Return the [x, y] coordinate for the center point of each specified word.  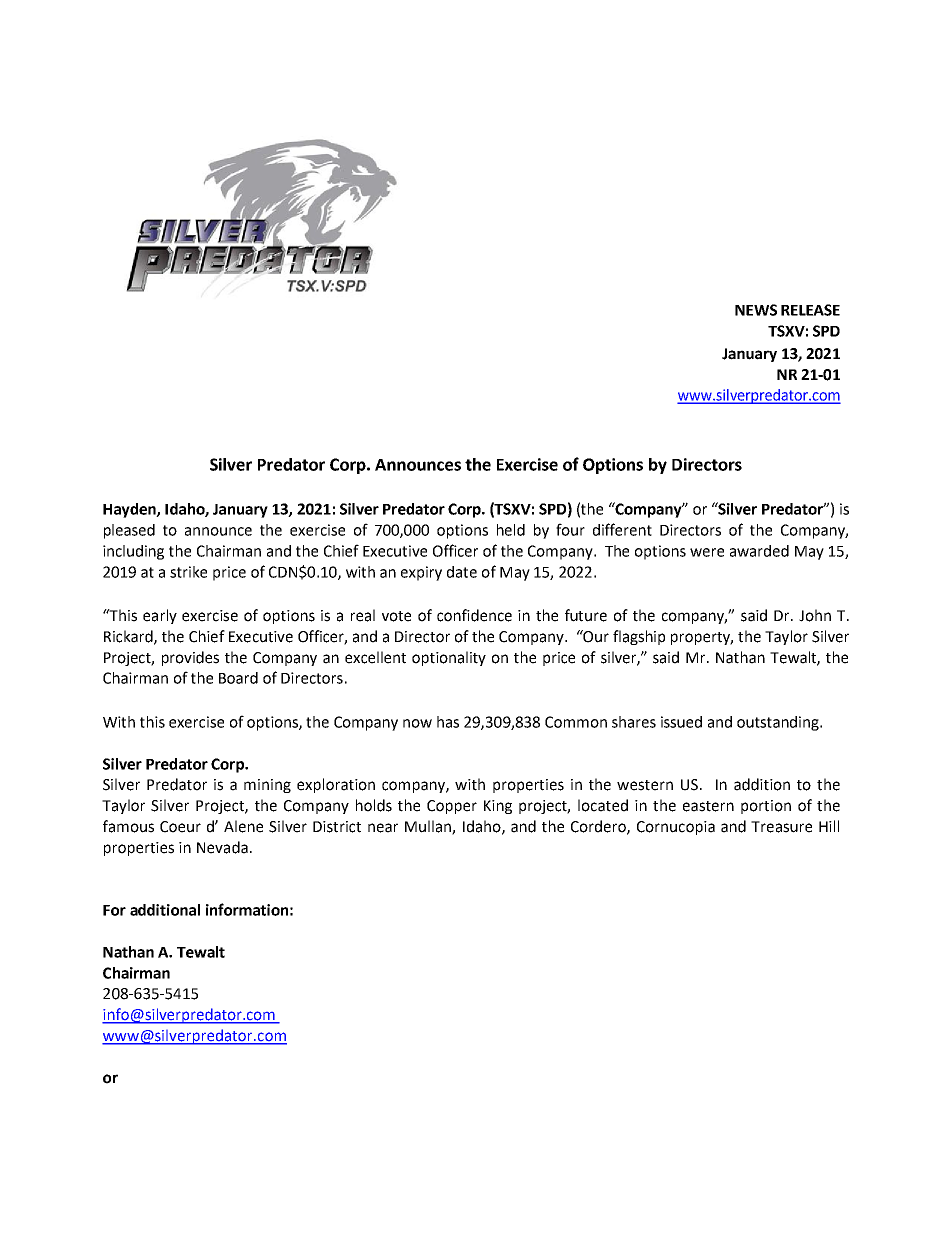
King [498, 807]
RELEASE [810, 310]
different [622, 529]
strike [188, 572]
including [133, 552]
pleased [129, 531]
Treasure [781, 827]
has [448, 722]
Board [238, 678]
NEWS [756, 310]
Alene [243, 826]
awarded [759, 551]
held [511, 530]
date [462, 572]
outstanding [779, 723]
